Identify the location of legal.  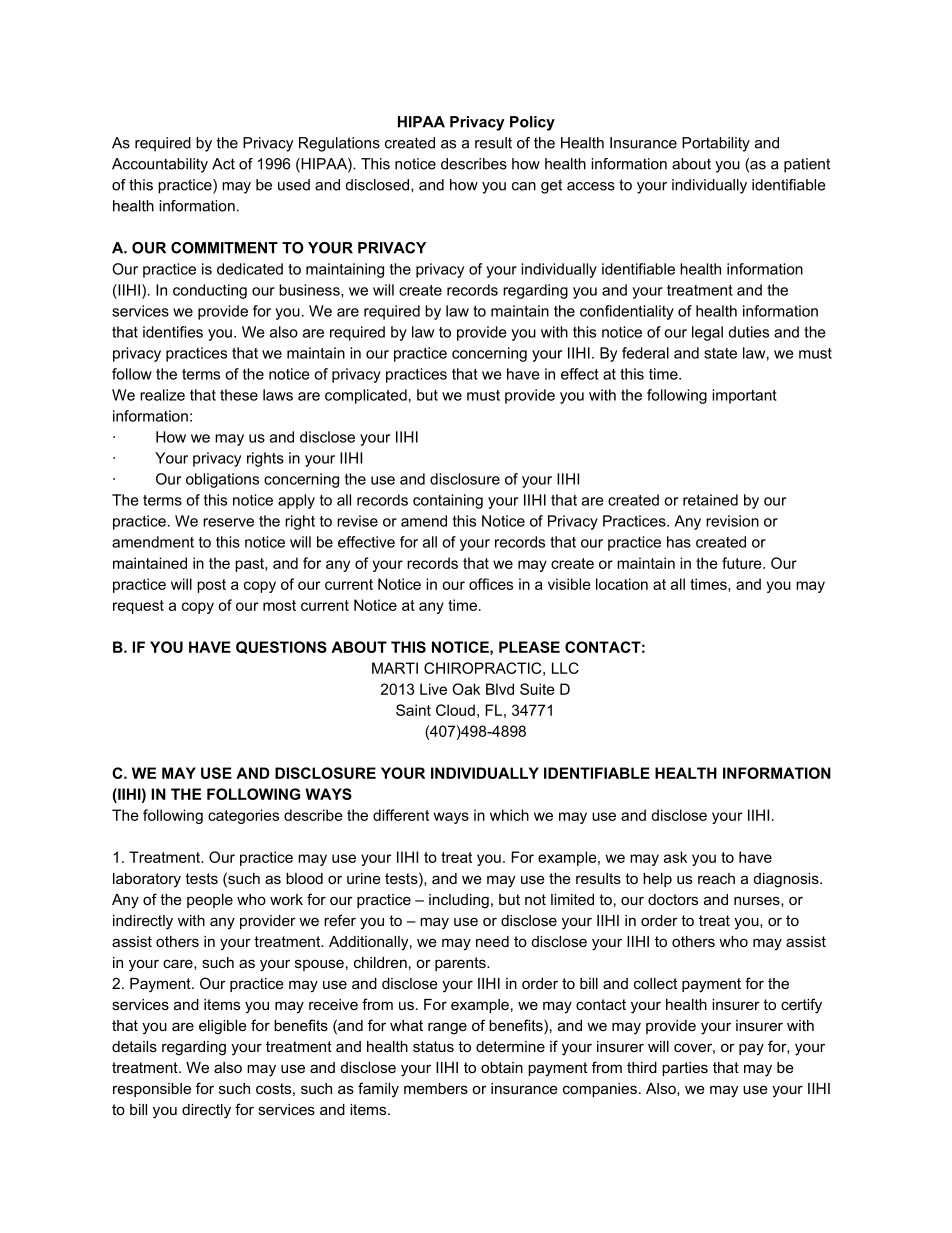
(707, 333).
